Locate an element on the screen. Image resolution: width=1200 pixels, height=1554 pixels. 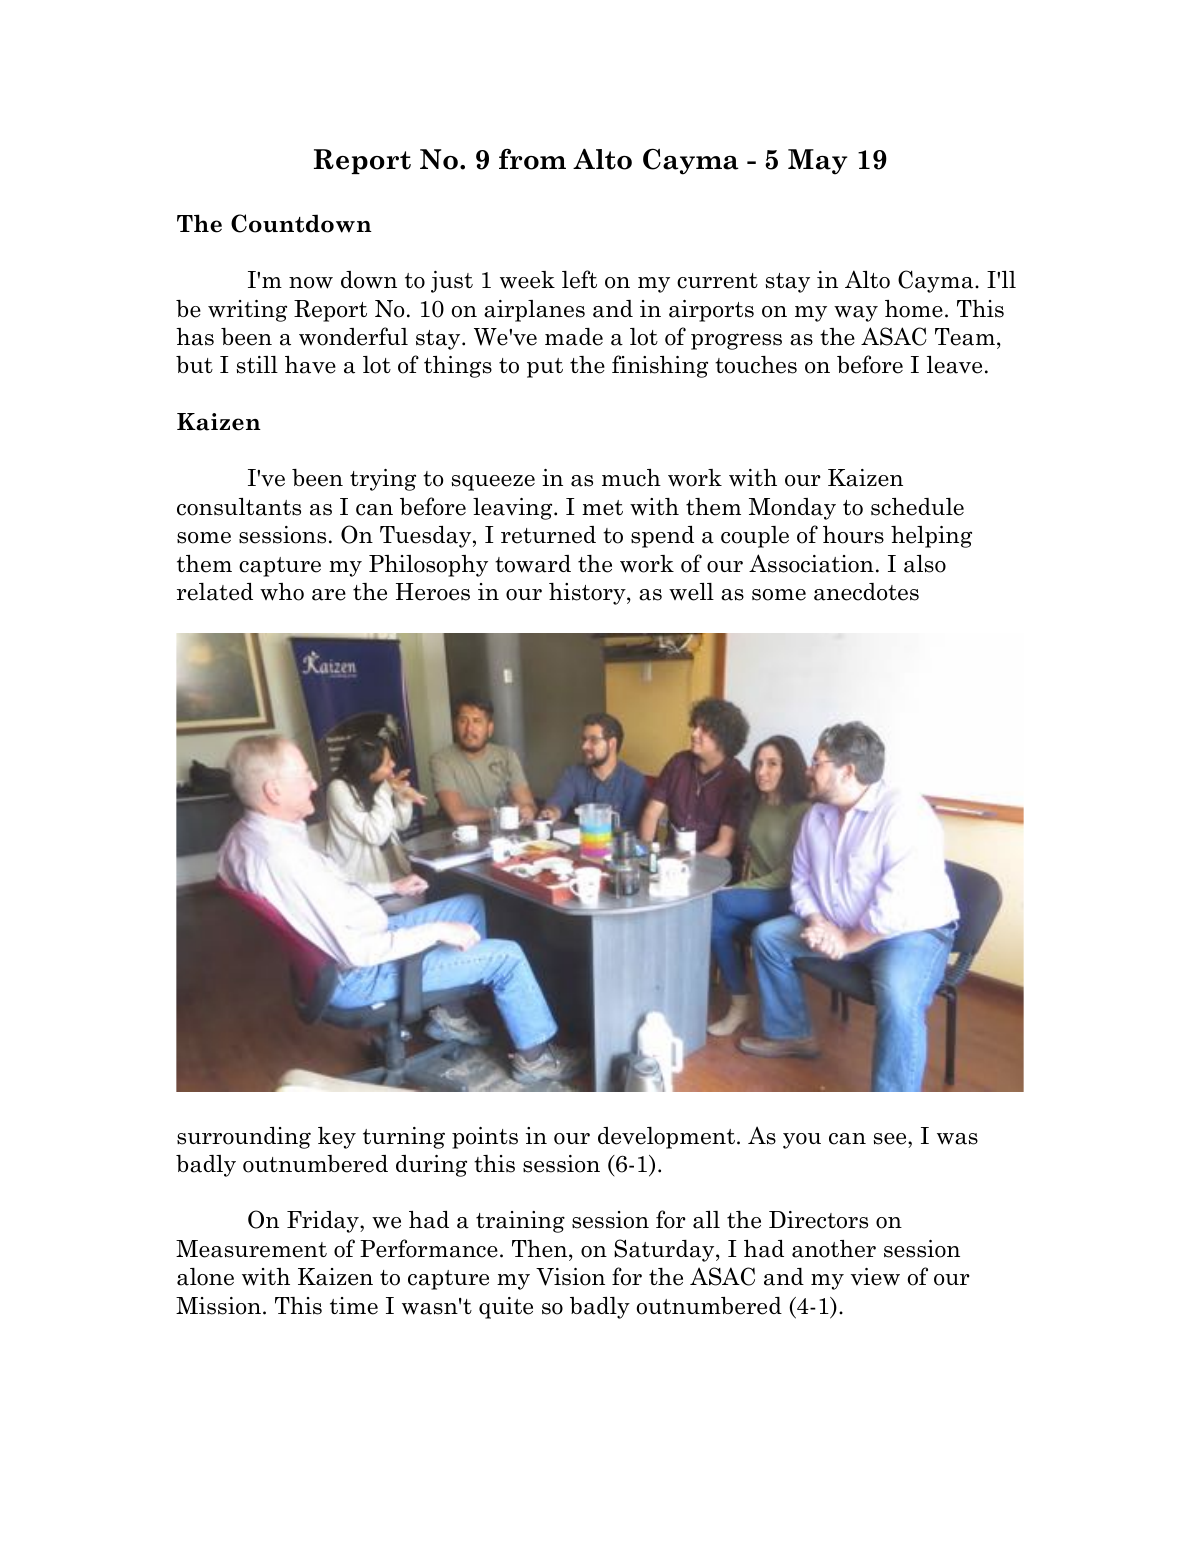
Measurement is located at coordinates (251, 1249).
